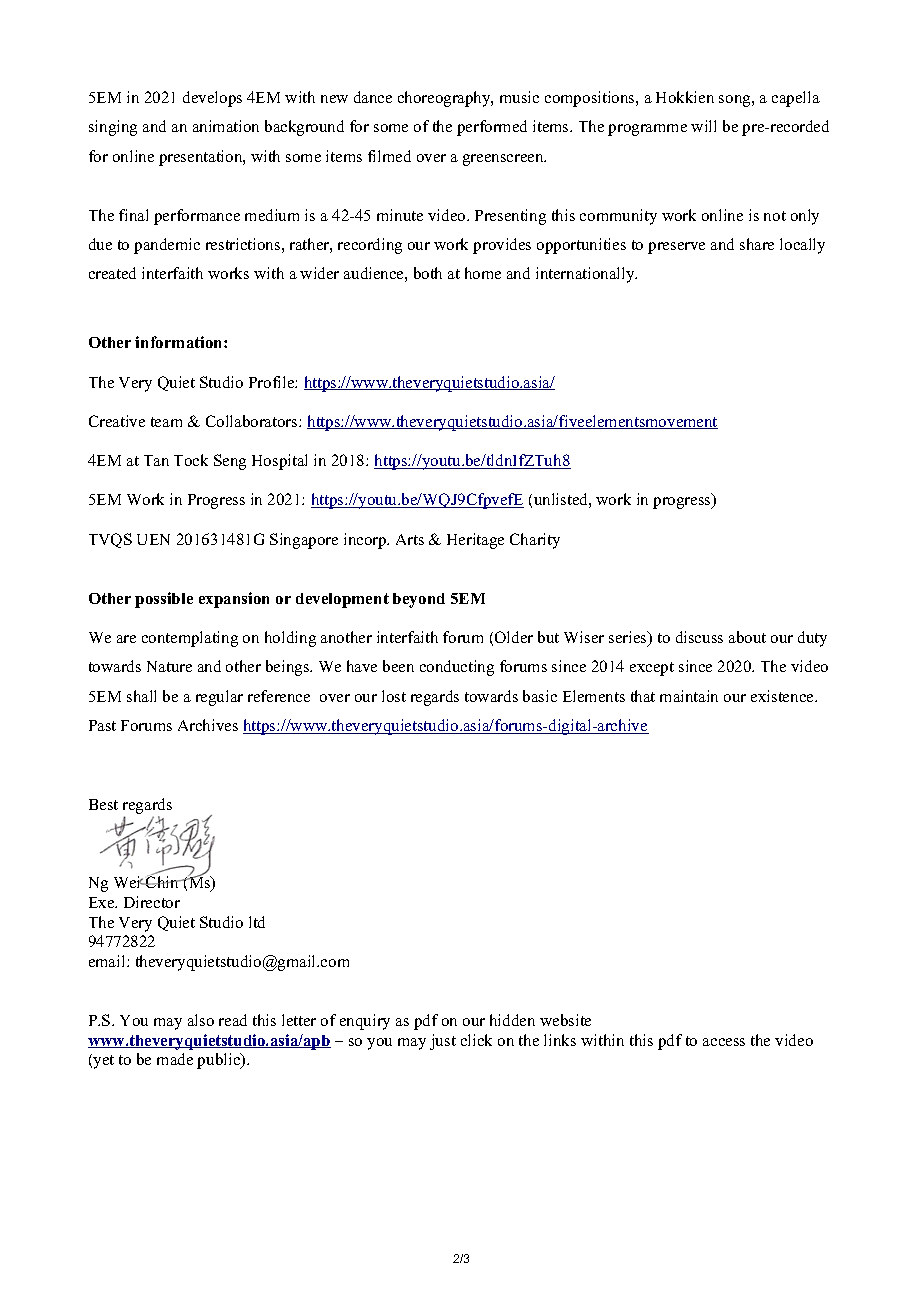 The width and height of the document is (924, 1308). I want to click on will, so click(703, 126).
